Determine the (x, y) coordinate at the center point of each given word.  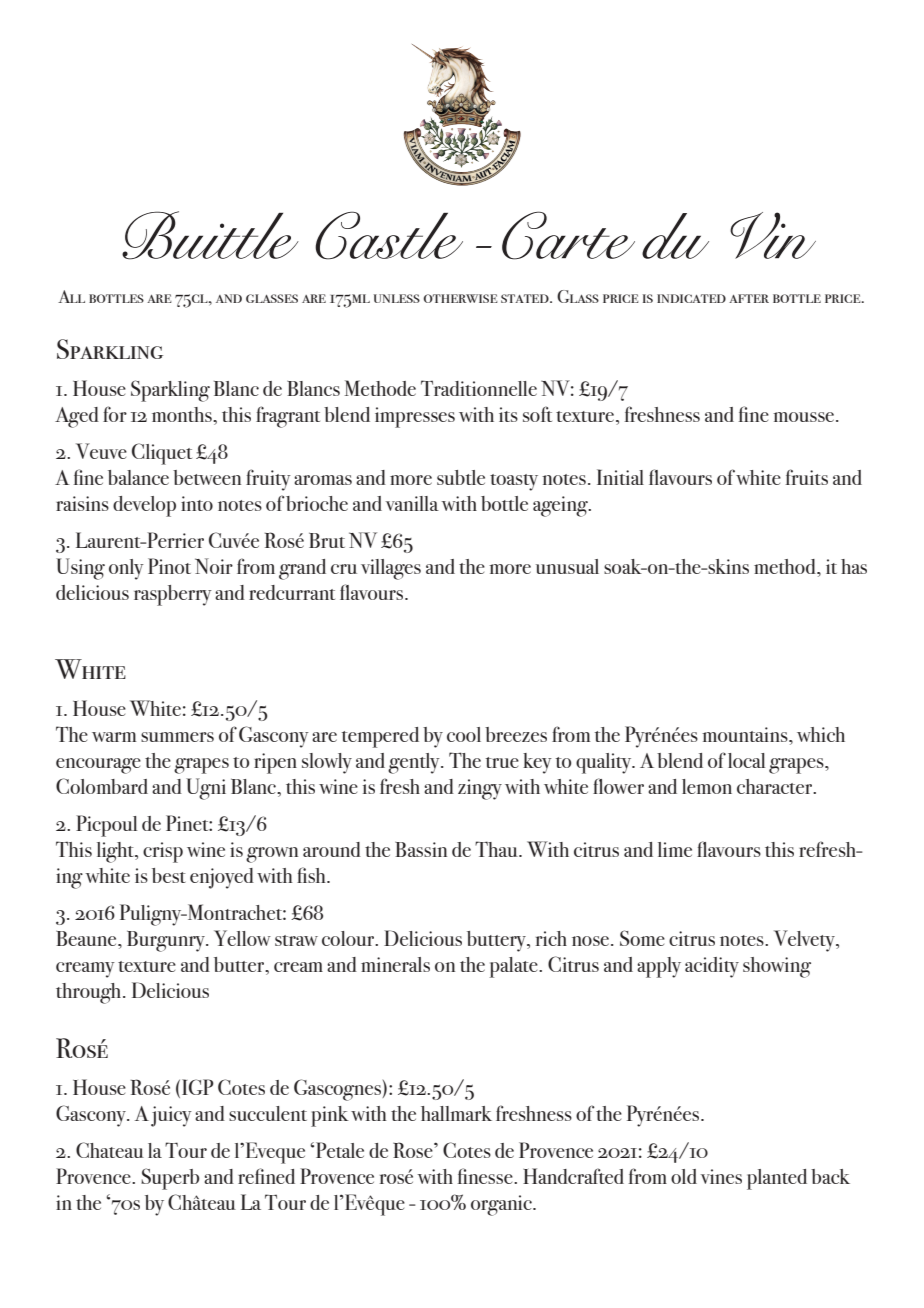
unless (397, 298)
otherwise (461, 298)
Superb (170, 1179)
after (749, 298)
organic (502, 1205)
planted (777, 1179)
